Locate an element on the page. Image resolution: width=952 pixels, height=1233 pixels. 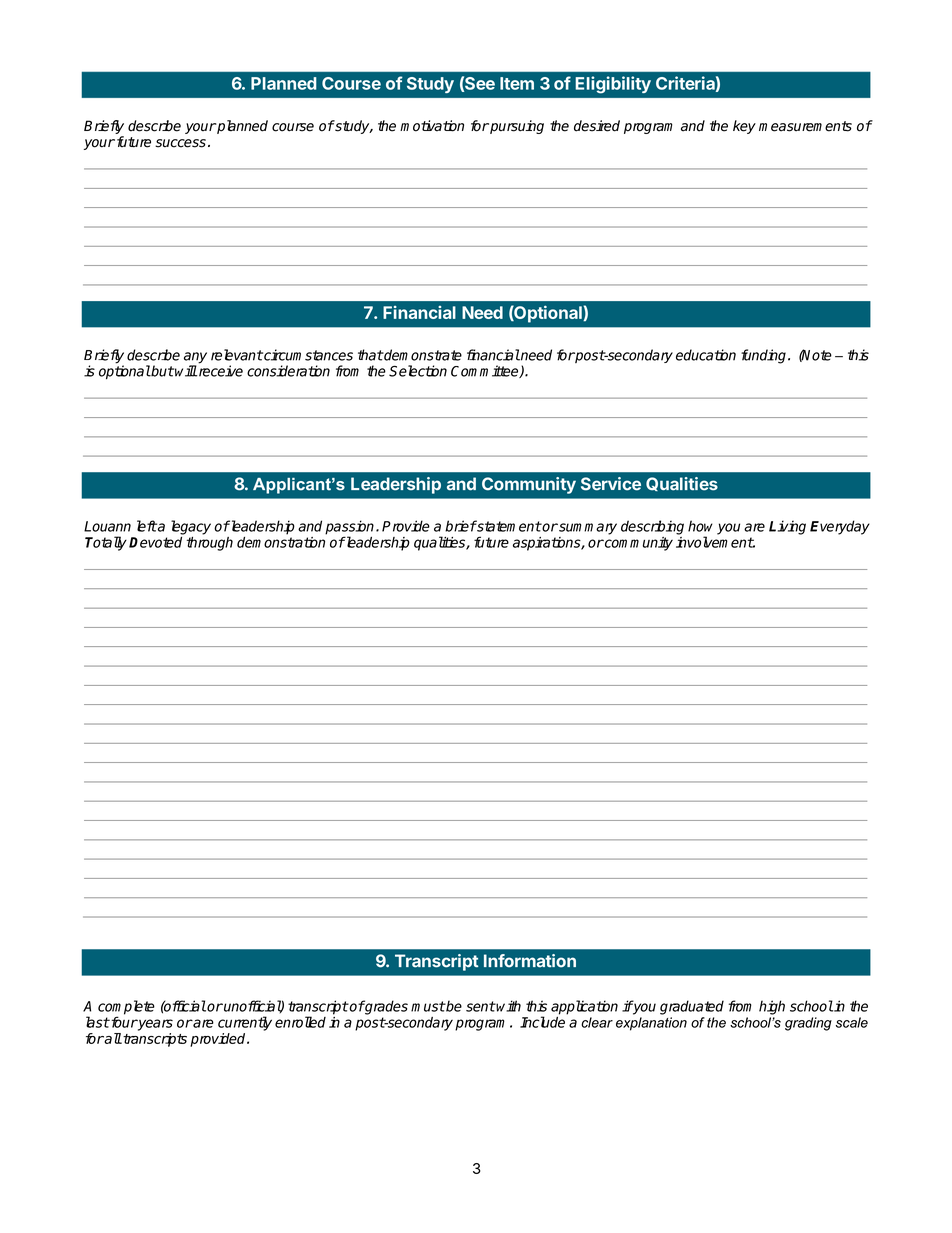
success is located at coordinates (180, 143).
